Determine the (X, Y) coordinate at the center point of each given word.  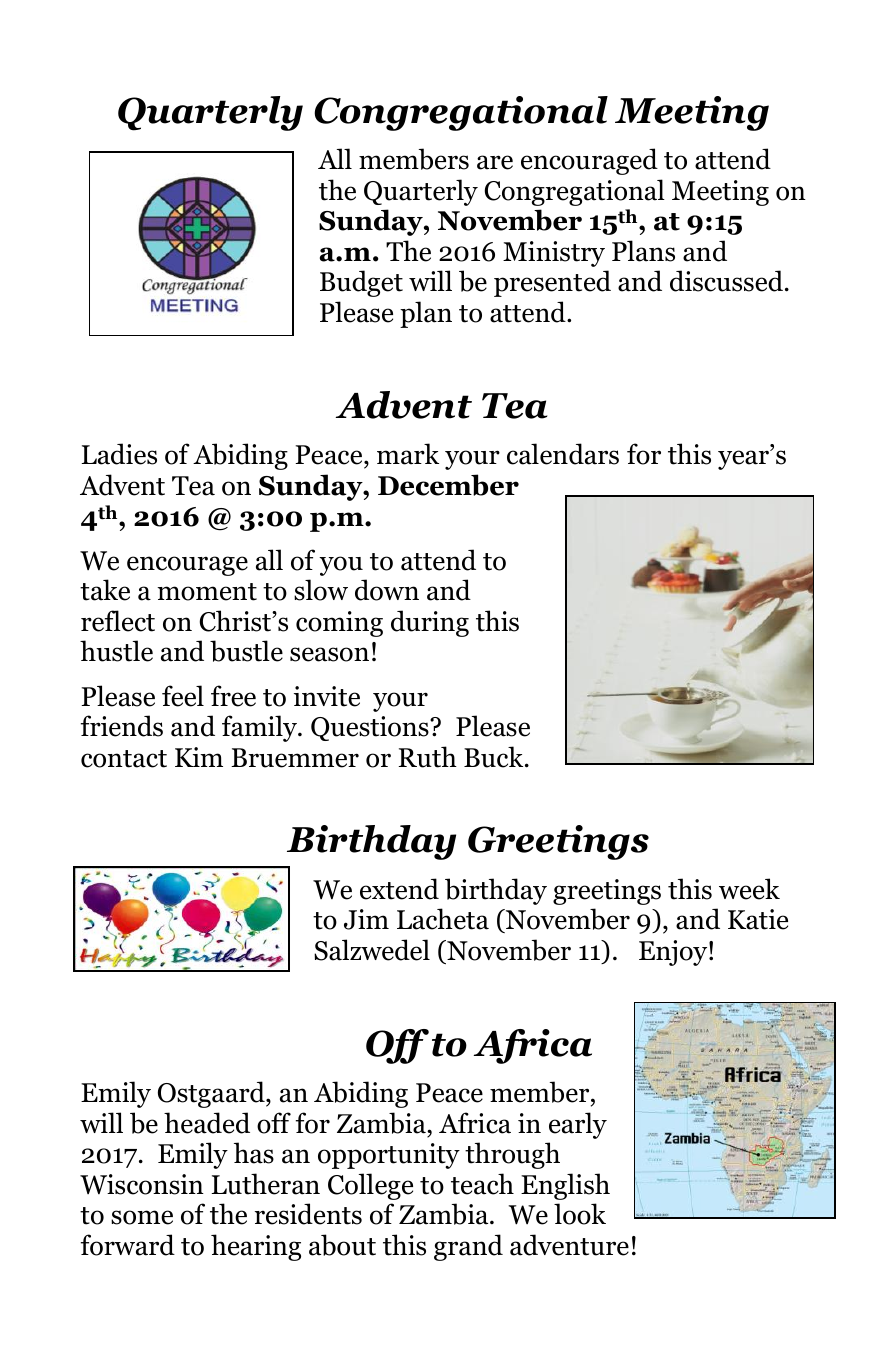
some (142, 1217)
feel (183, 696)
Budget (361, 283)
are (495, 162)
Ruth (427, 757)
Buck (495, 757)
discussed (728, 281)
